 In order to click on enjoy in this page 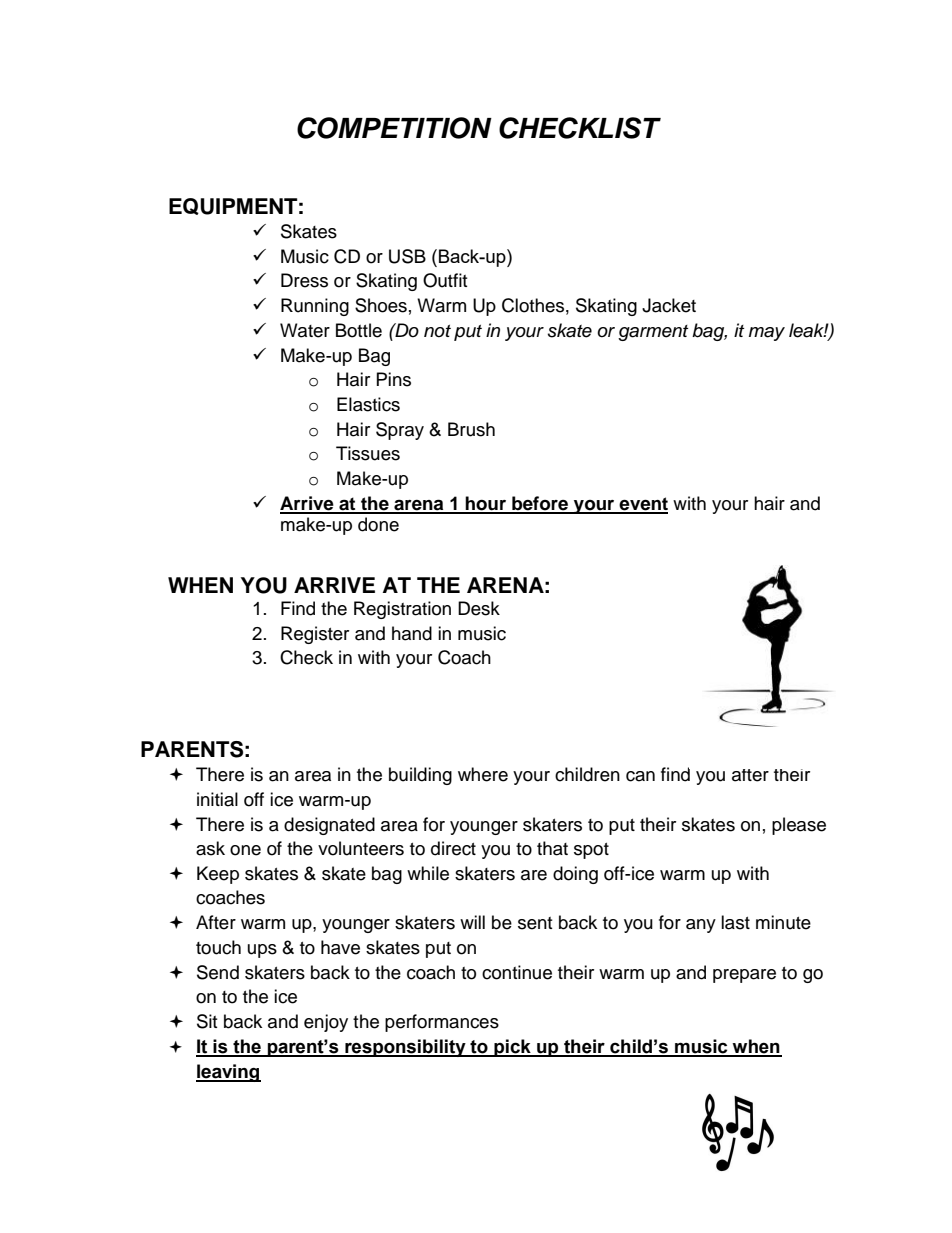, I will do `click(326, 1023)`.
